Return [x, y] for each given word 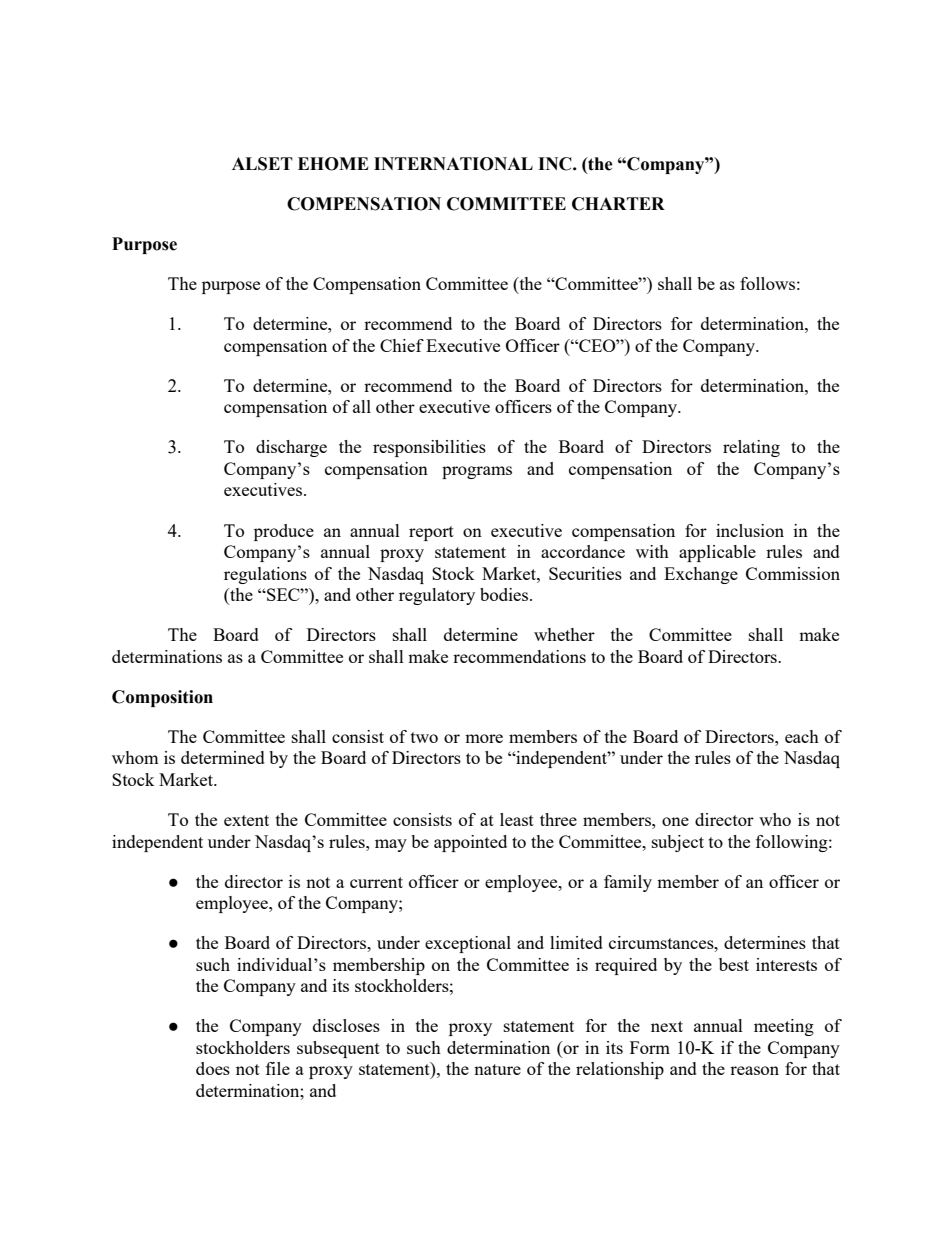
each [802, 736]
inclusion [750, 530]
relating [751, 448]
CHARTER [618, 204]
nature [497, 1069]
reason [754, 1070]
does [213, 1068]
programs [477, 472]
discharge [291, 448]
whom [135, 757]
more [484, 738]
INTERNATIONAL [453, 164]
